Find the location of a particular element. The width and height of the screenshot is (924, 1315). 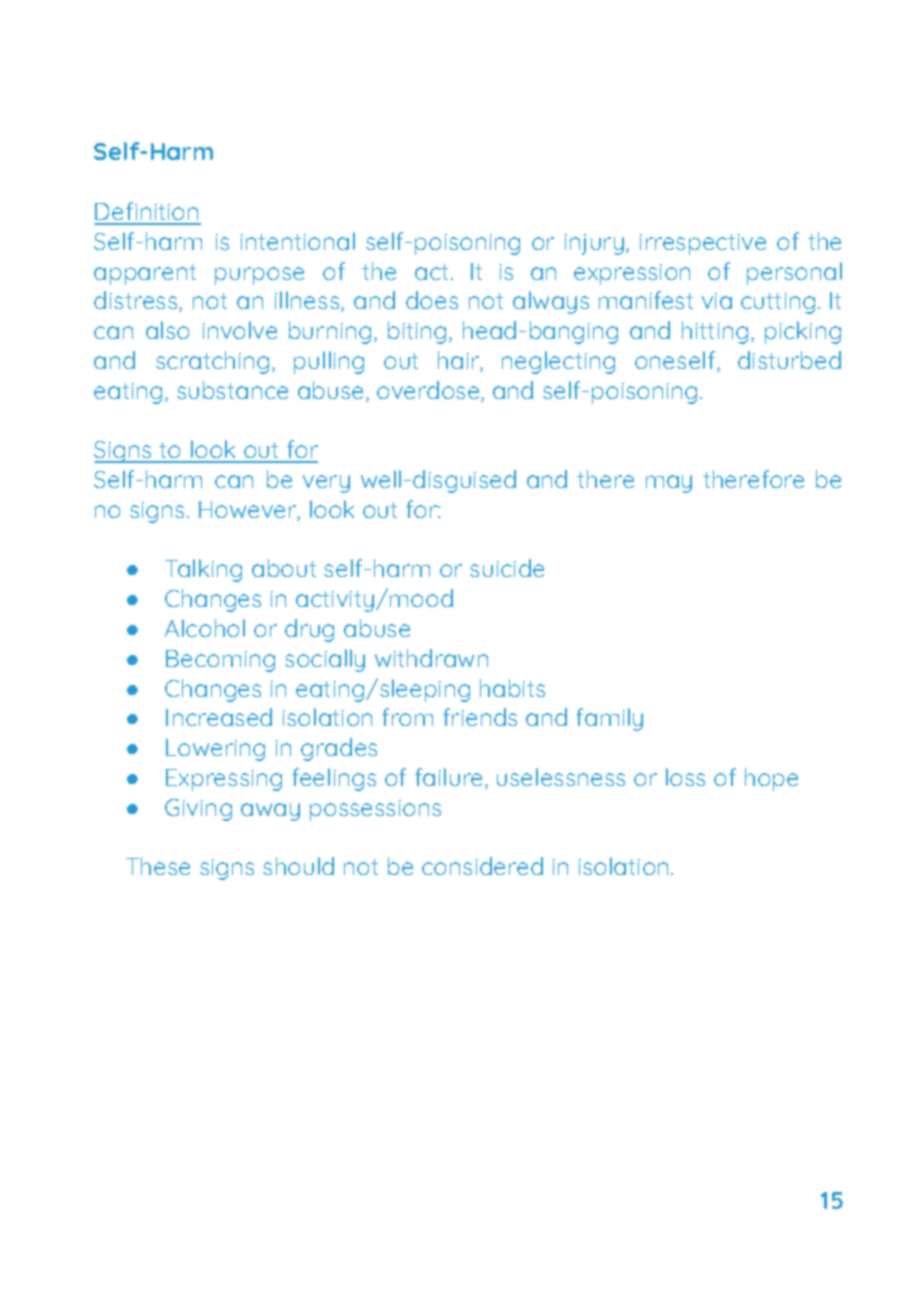

substance is located at coordinates (232, 390).
